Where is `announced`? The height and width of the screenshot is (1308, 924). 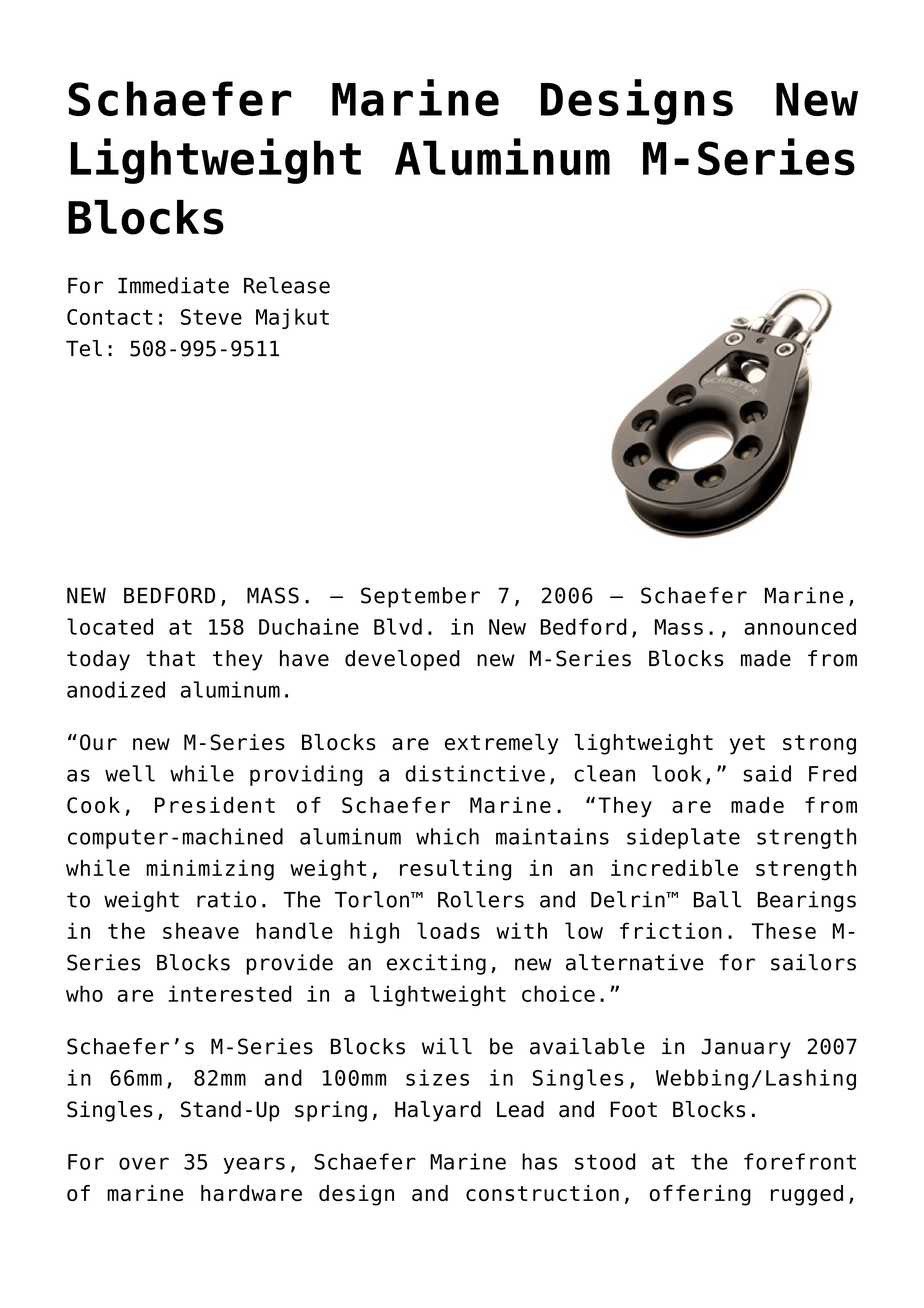
announced is located at coordinates (800, 626).
